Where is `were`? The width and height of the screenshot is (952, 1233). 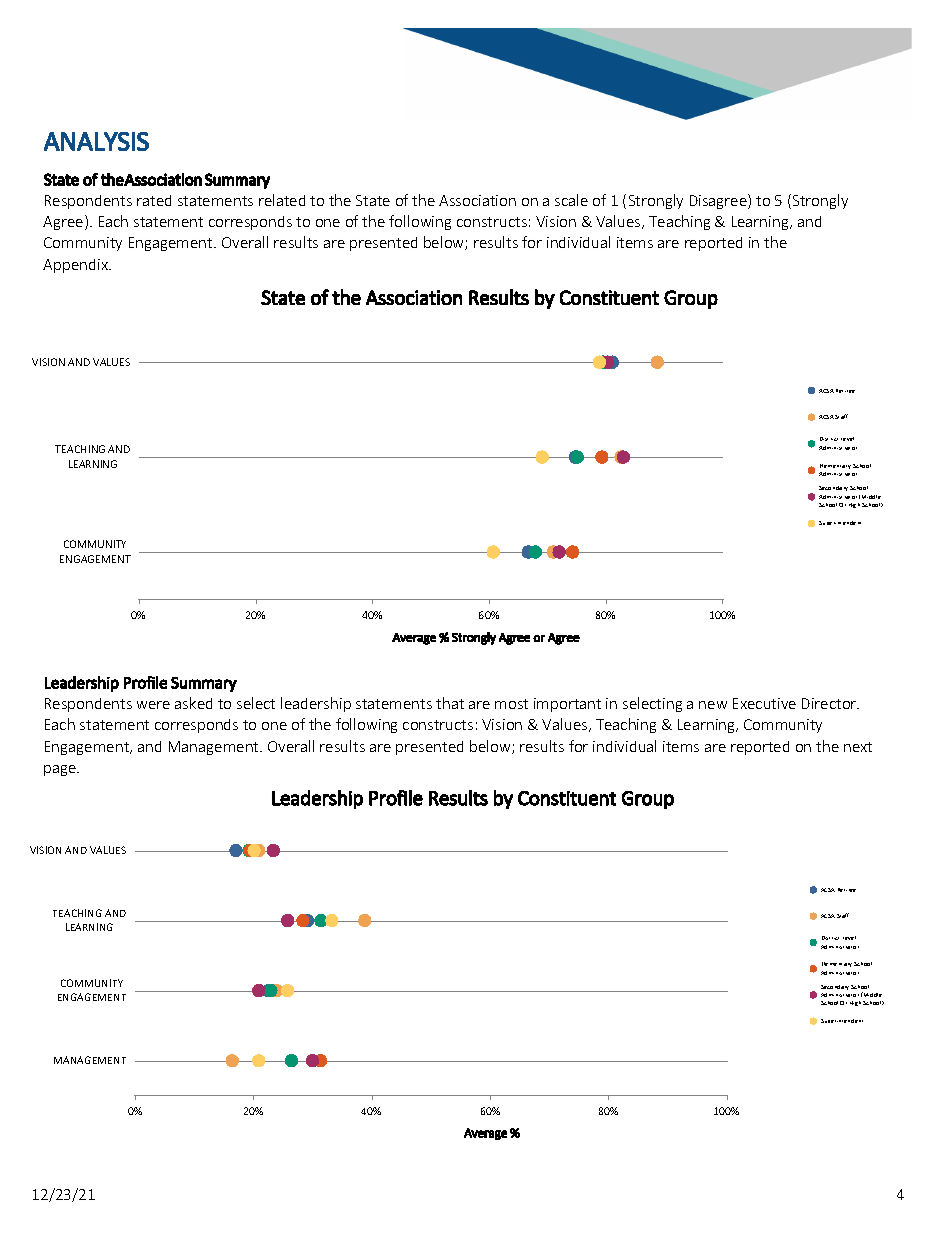 were is located at coordinates (153, 705).
